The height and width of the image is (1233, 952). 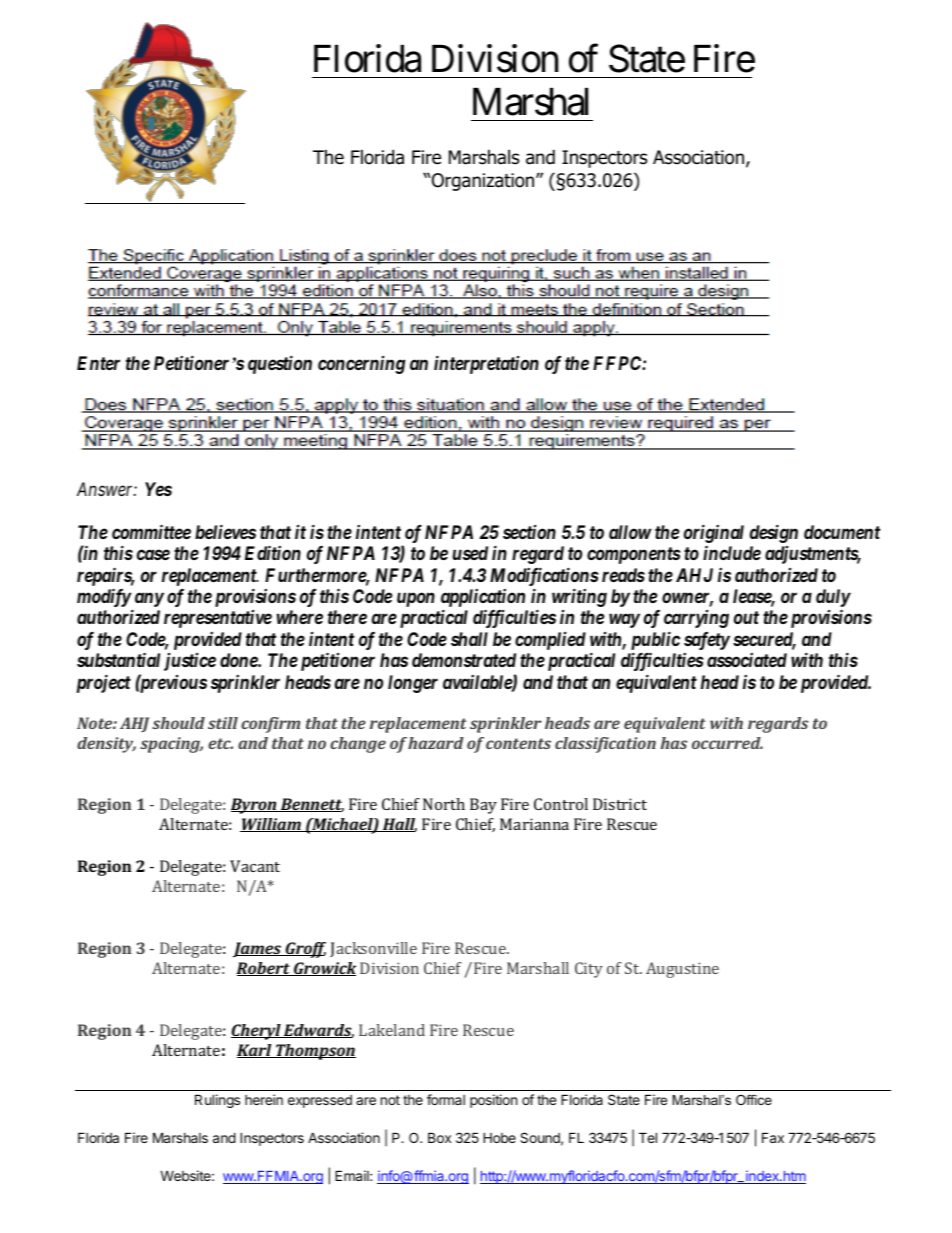 I want to click on committee, so click(x=151, y=531).
